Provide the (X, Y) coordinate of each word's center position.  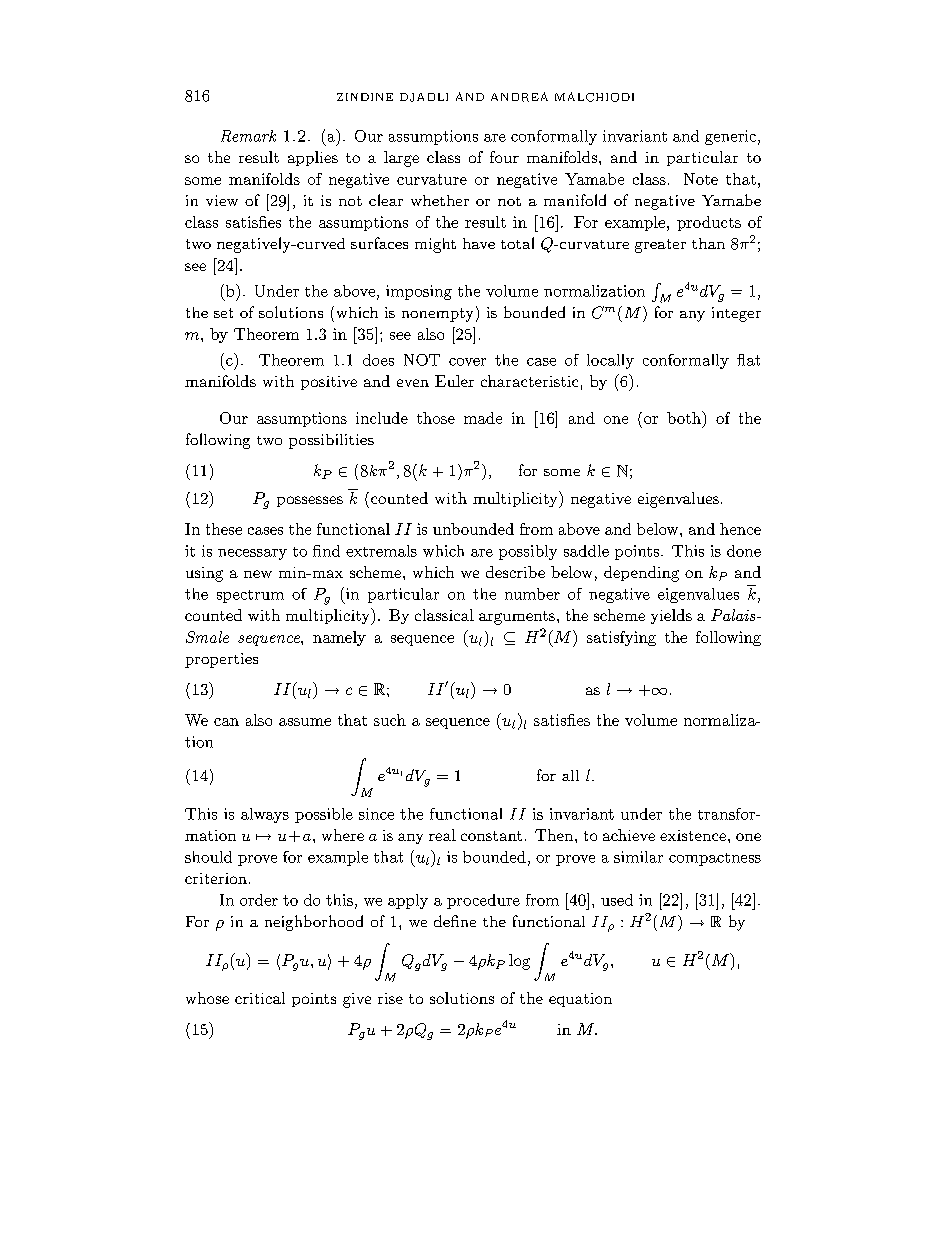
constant (491, 836)
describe (515, 572)
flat (748, 360)
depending (641, 574)
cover (467, 362)
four (504, 157)
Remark (248, 136)
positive (329, 383)
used (617, 900)
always (265, 815)
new (258, 574)
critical (260, 998)
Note (701, 179)
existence (693, 835)
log (519, 962)
